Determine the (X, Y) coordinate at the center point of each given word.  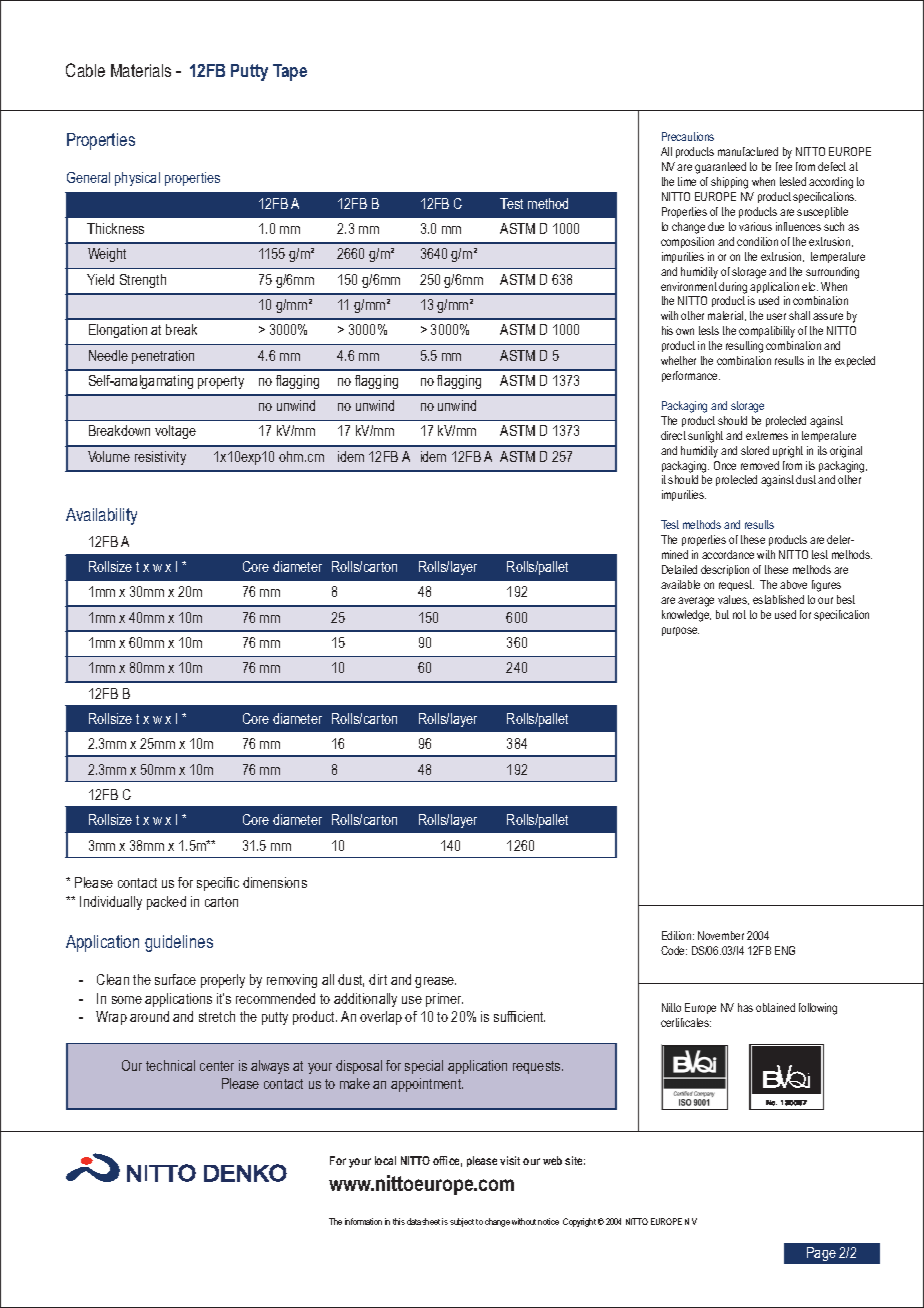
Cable (85, 70)
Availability (101, 516)
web (552, 1160)
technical (170, 1065)
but (722, 614)
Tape (290, 72)
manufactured (748, 151)
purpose (680, 631)
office (447, 1161)
